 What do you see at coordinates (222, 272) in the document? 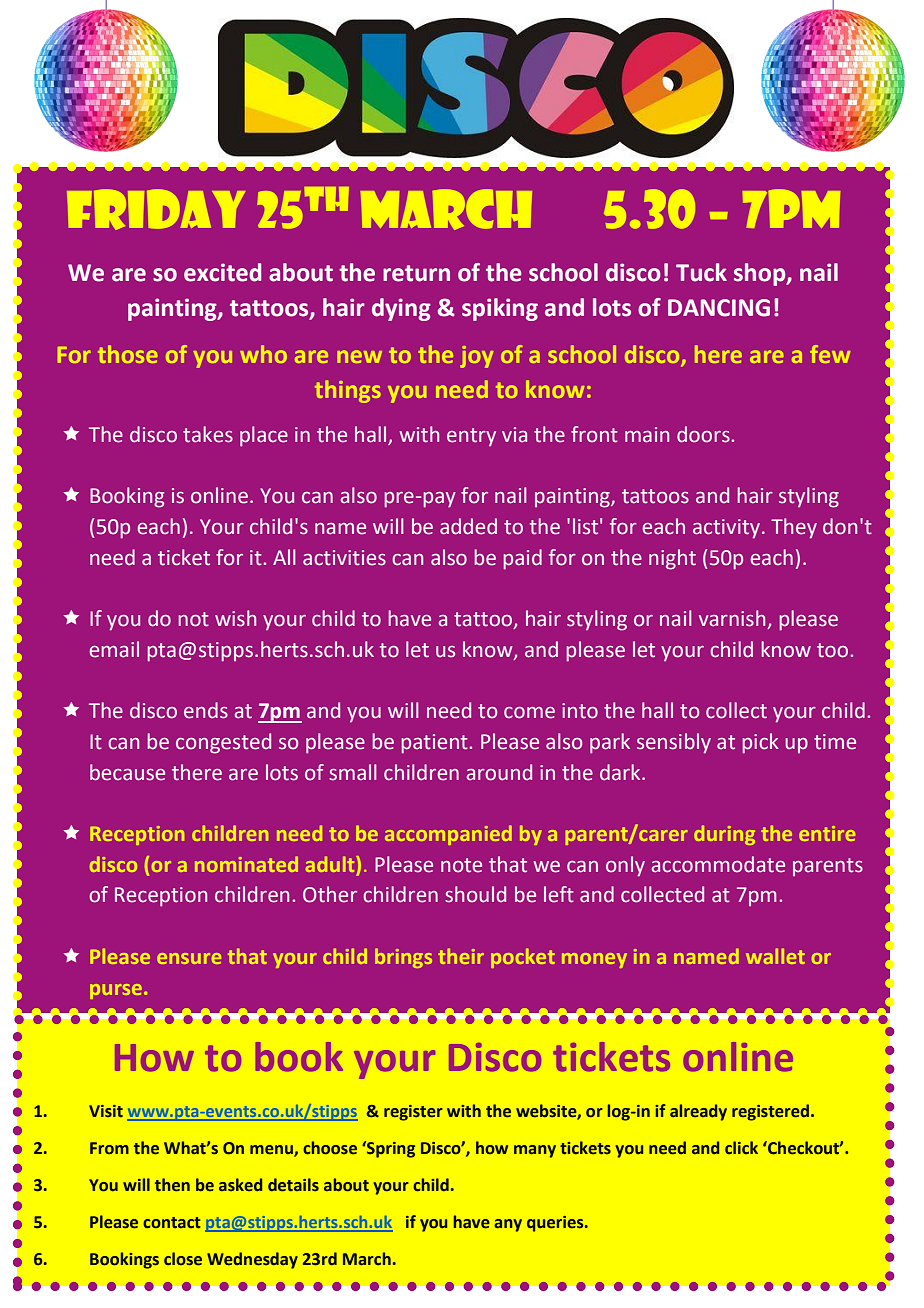
I see `excited` at bounding box center [222, 272].
